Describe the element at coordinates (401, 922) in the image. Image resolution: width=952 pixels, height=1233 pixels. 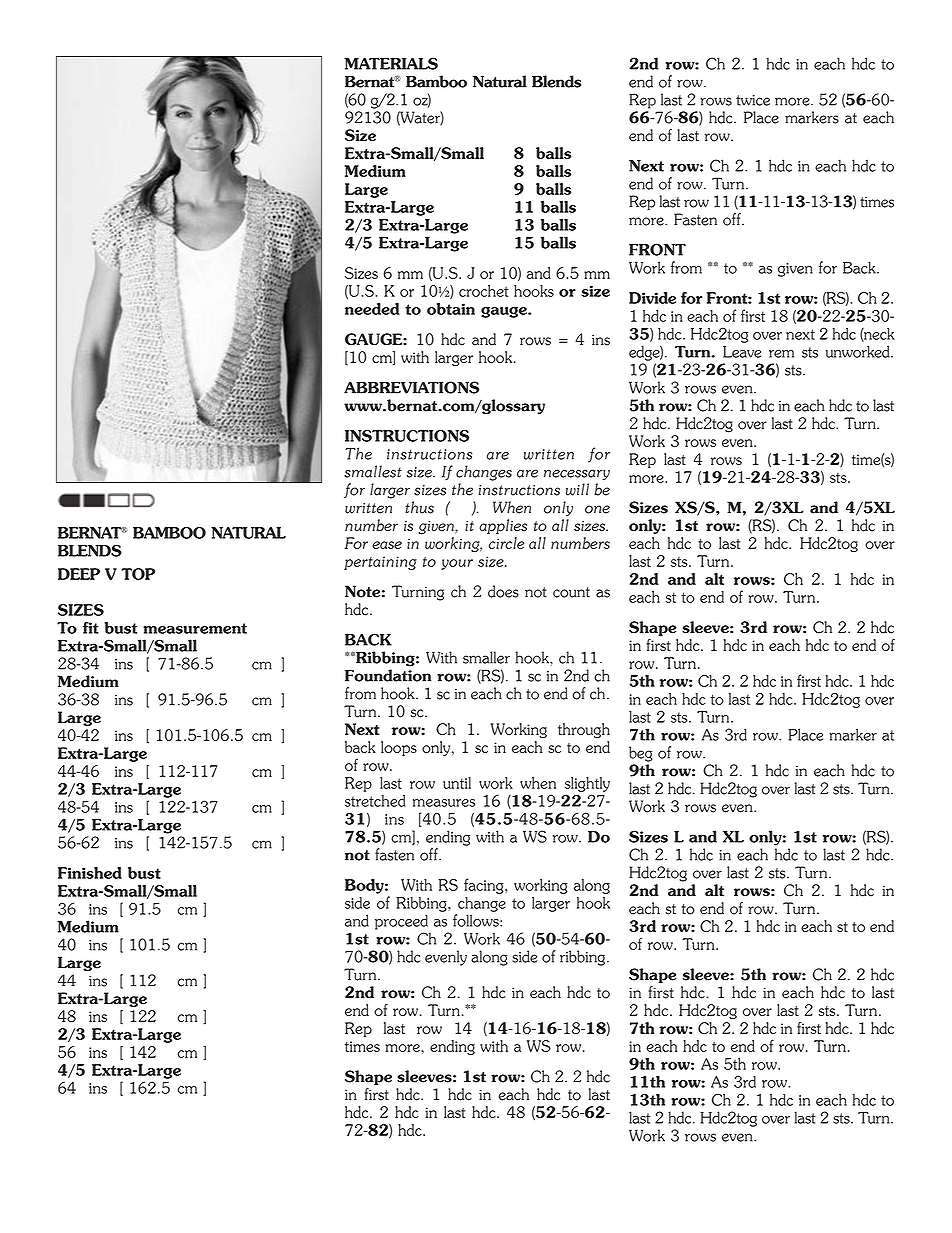
I see `proceed` at that location.
